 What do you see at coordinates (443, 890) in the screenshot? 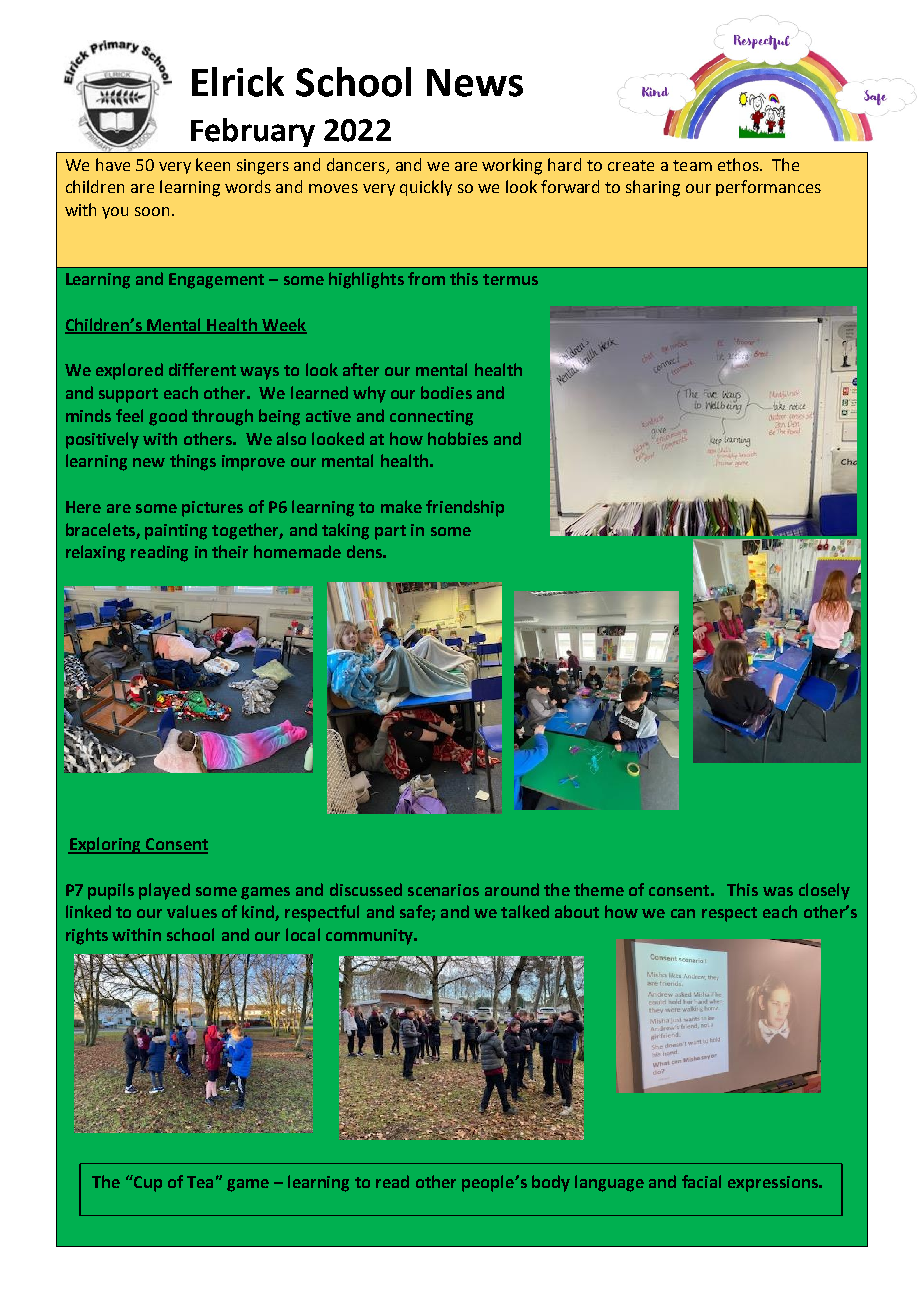
I see `scenarios` at bounding box center [443, 890].
